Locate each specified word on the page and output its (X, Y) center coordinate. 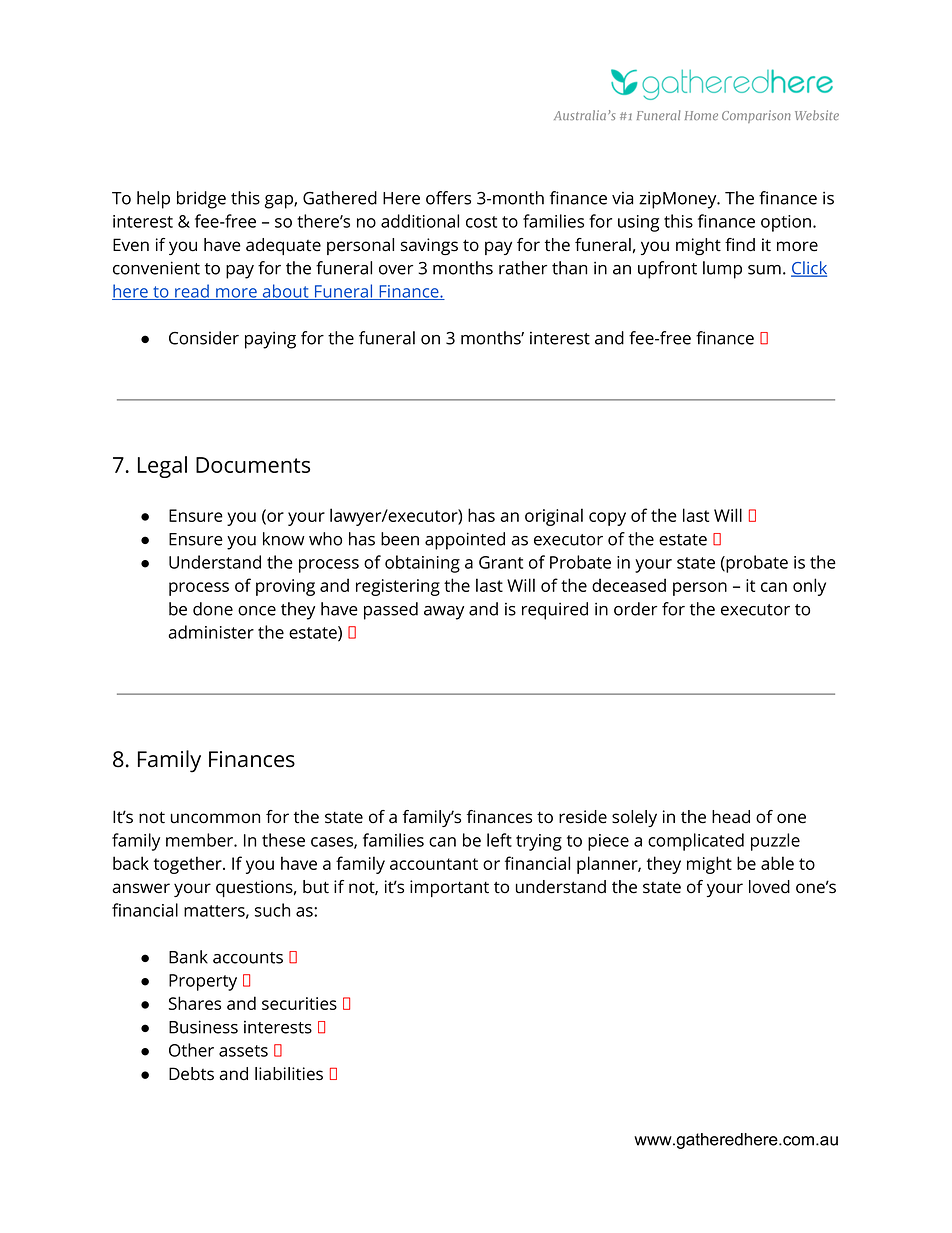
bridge (201, 200)
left (499, 840)
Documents (253, 465)
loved (769, 887)
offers (448, 198)
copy (607, 519)
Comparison (756, 116)
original (554, 517)
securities (299, 1003)
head (731, 817)
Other (191, 1050)
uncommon (215, 818)
